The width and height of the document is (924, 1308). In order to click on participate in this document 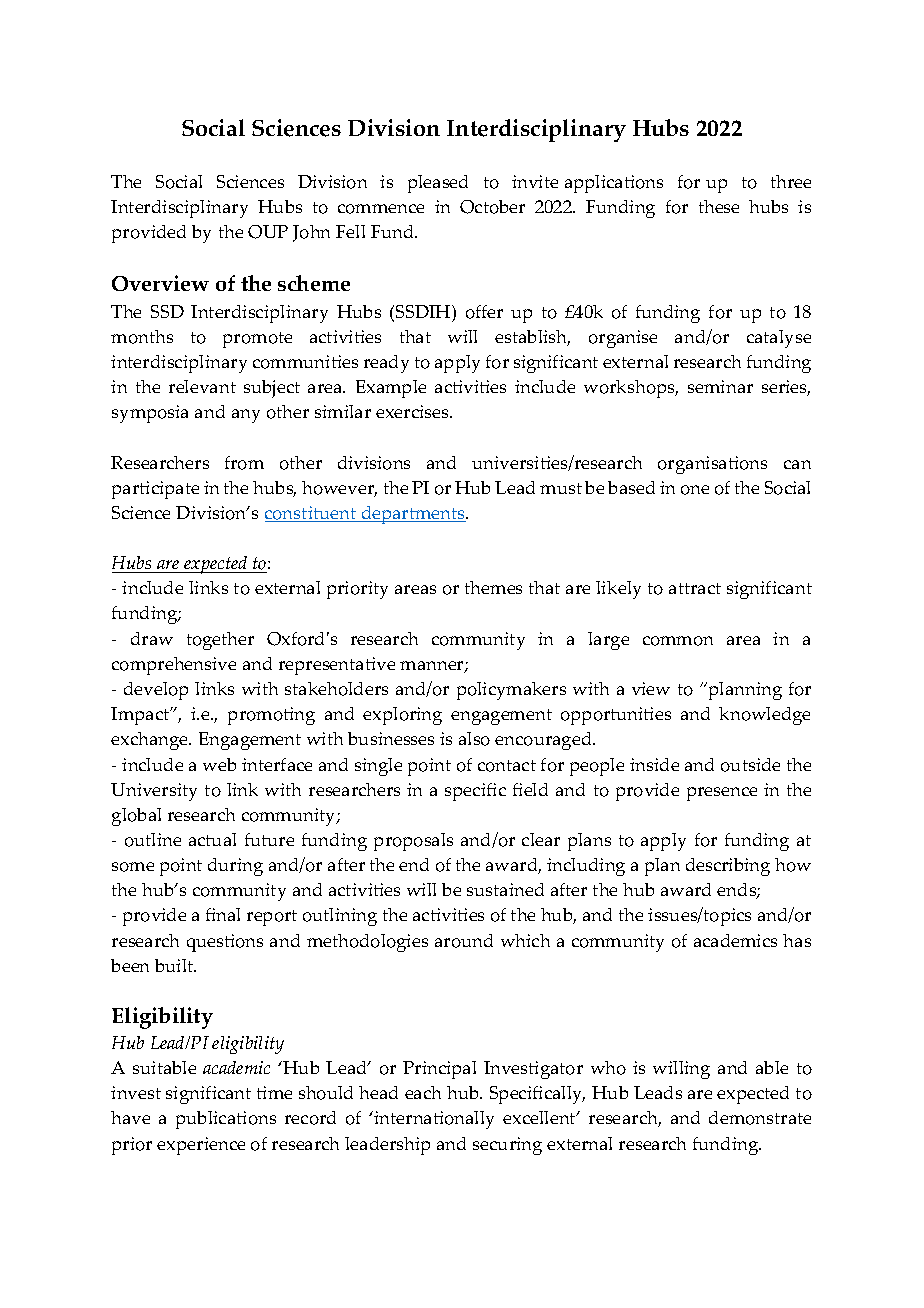, I will do `click(155, 490)`.
